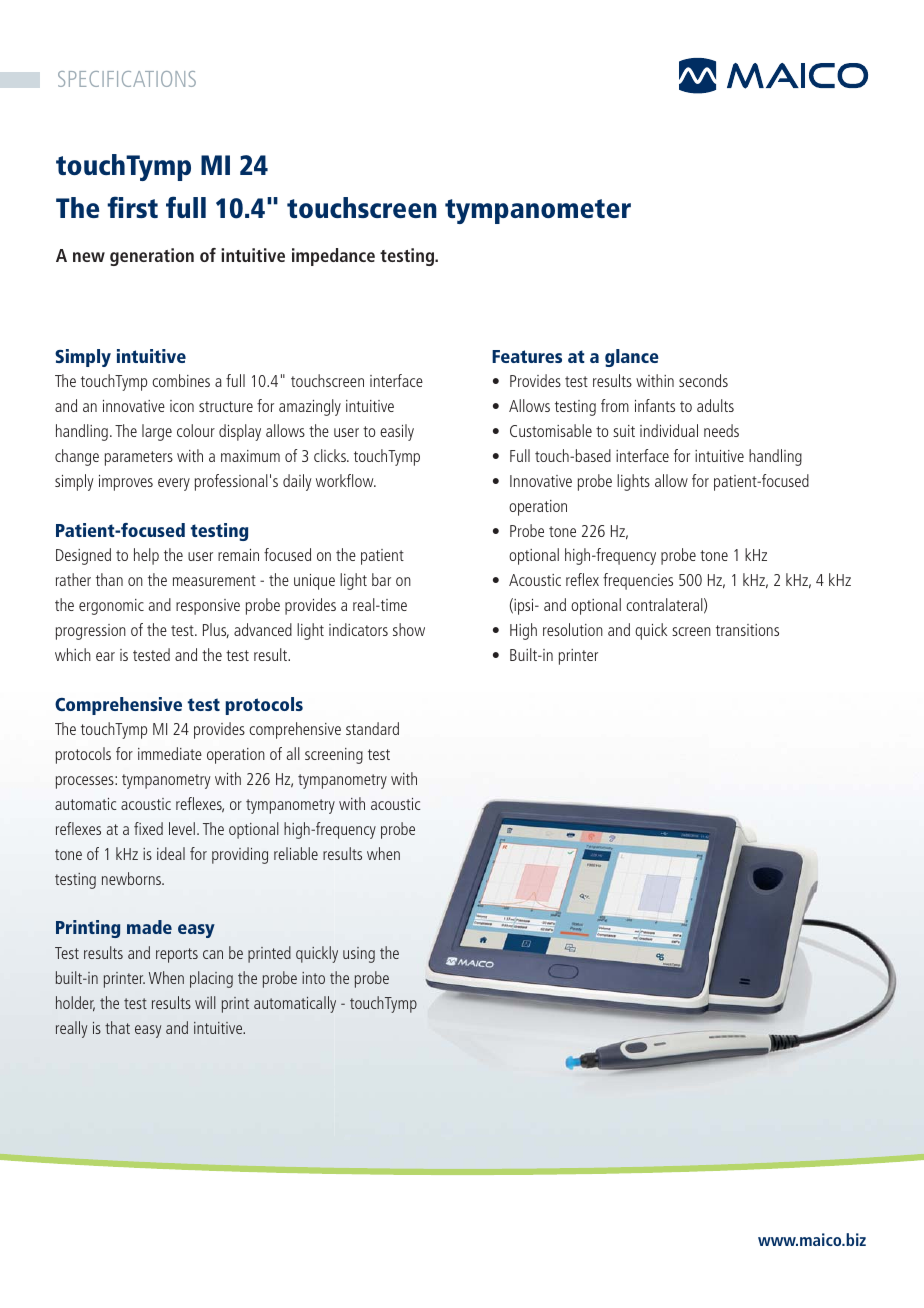 This document has height=1308, width=924. I want to click on will, so click(205, 1002).
